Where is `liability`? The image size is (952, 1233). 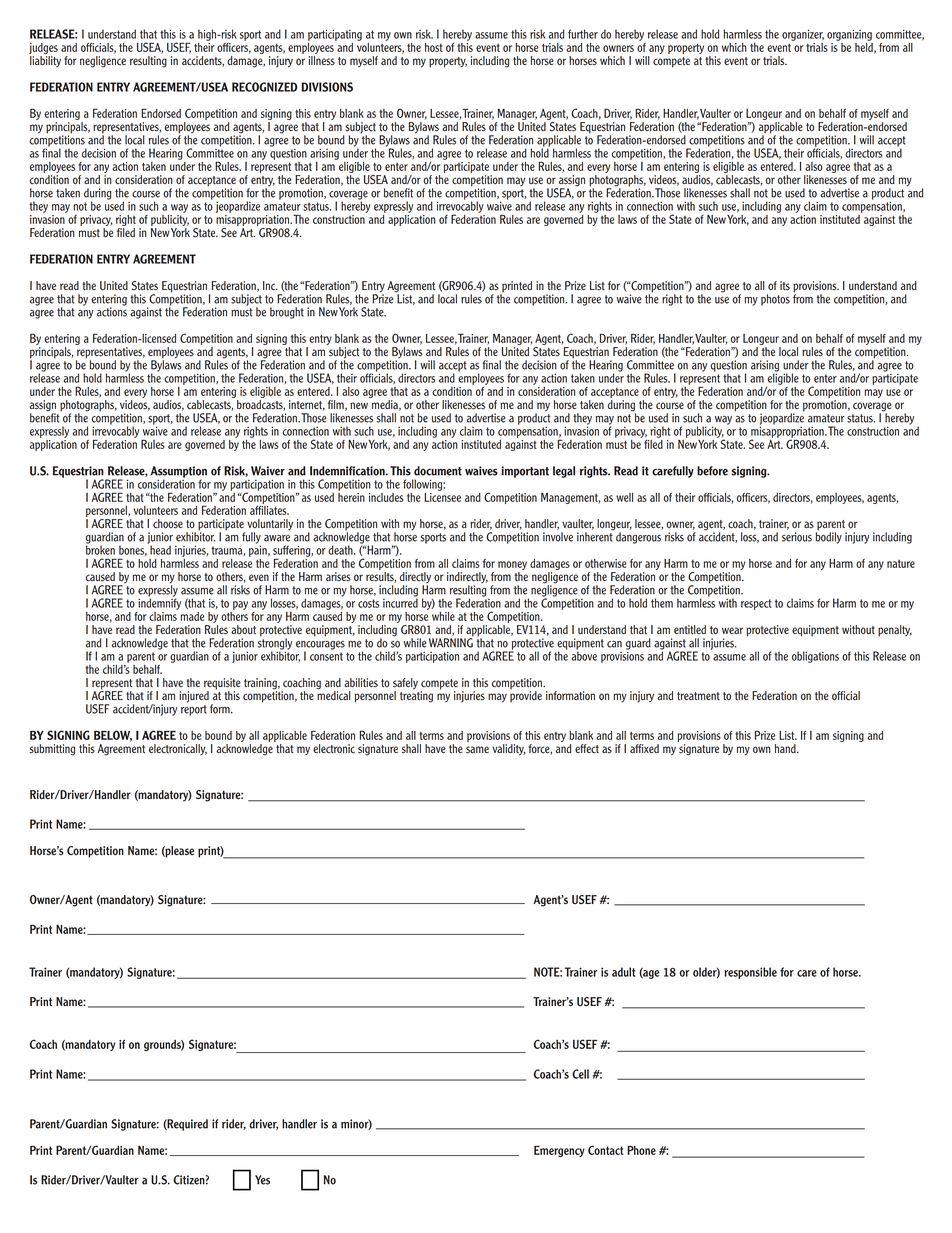
liability is located at coordinates (45, 61).
